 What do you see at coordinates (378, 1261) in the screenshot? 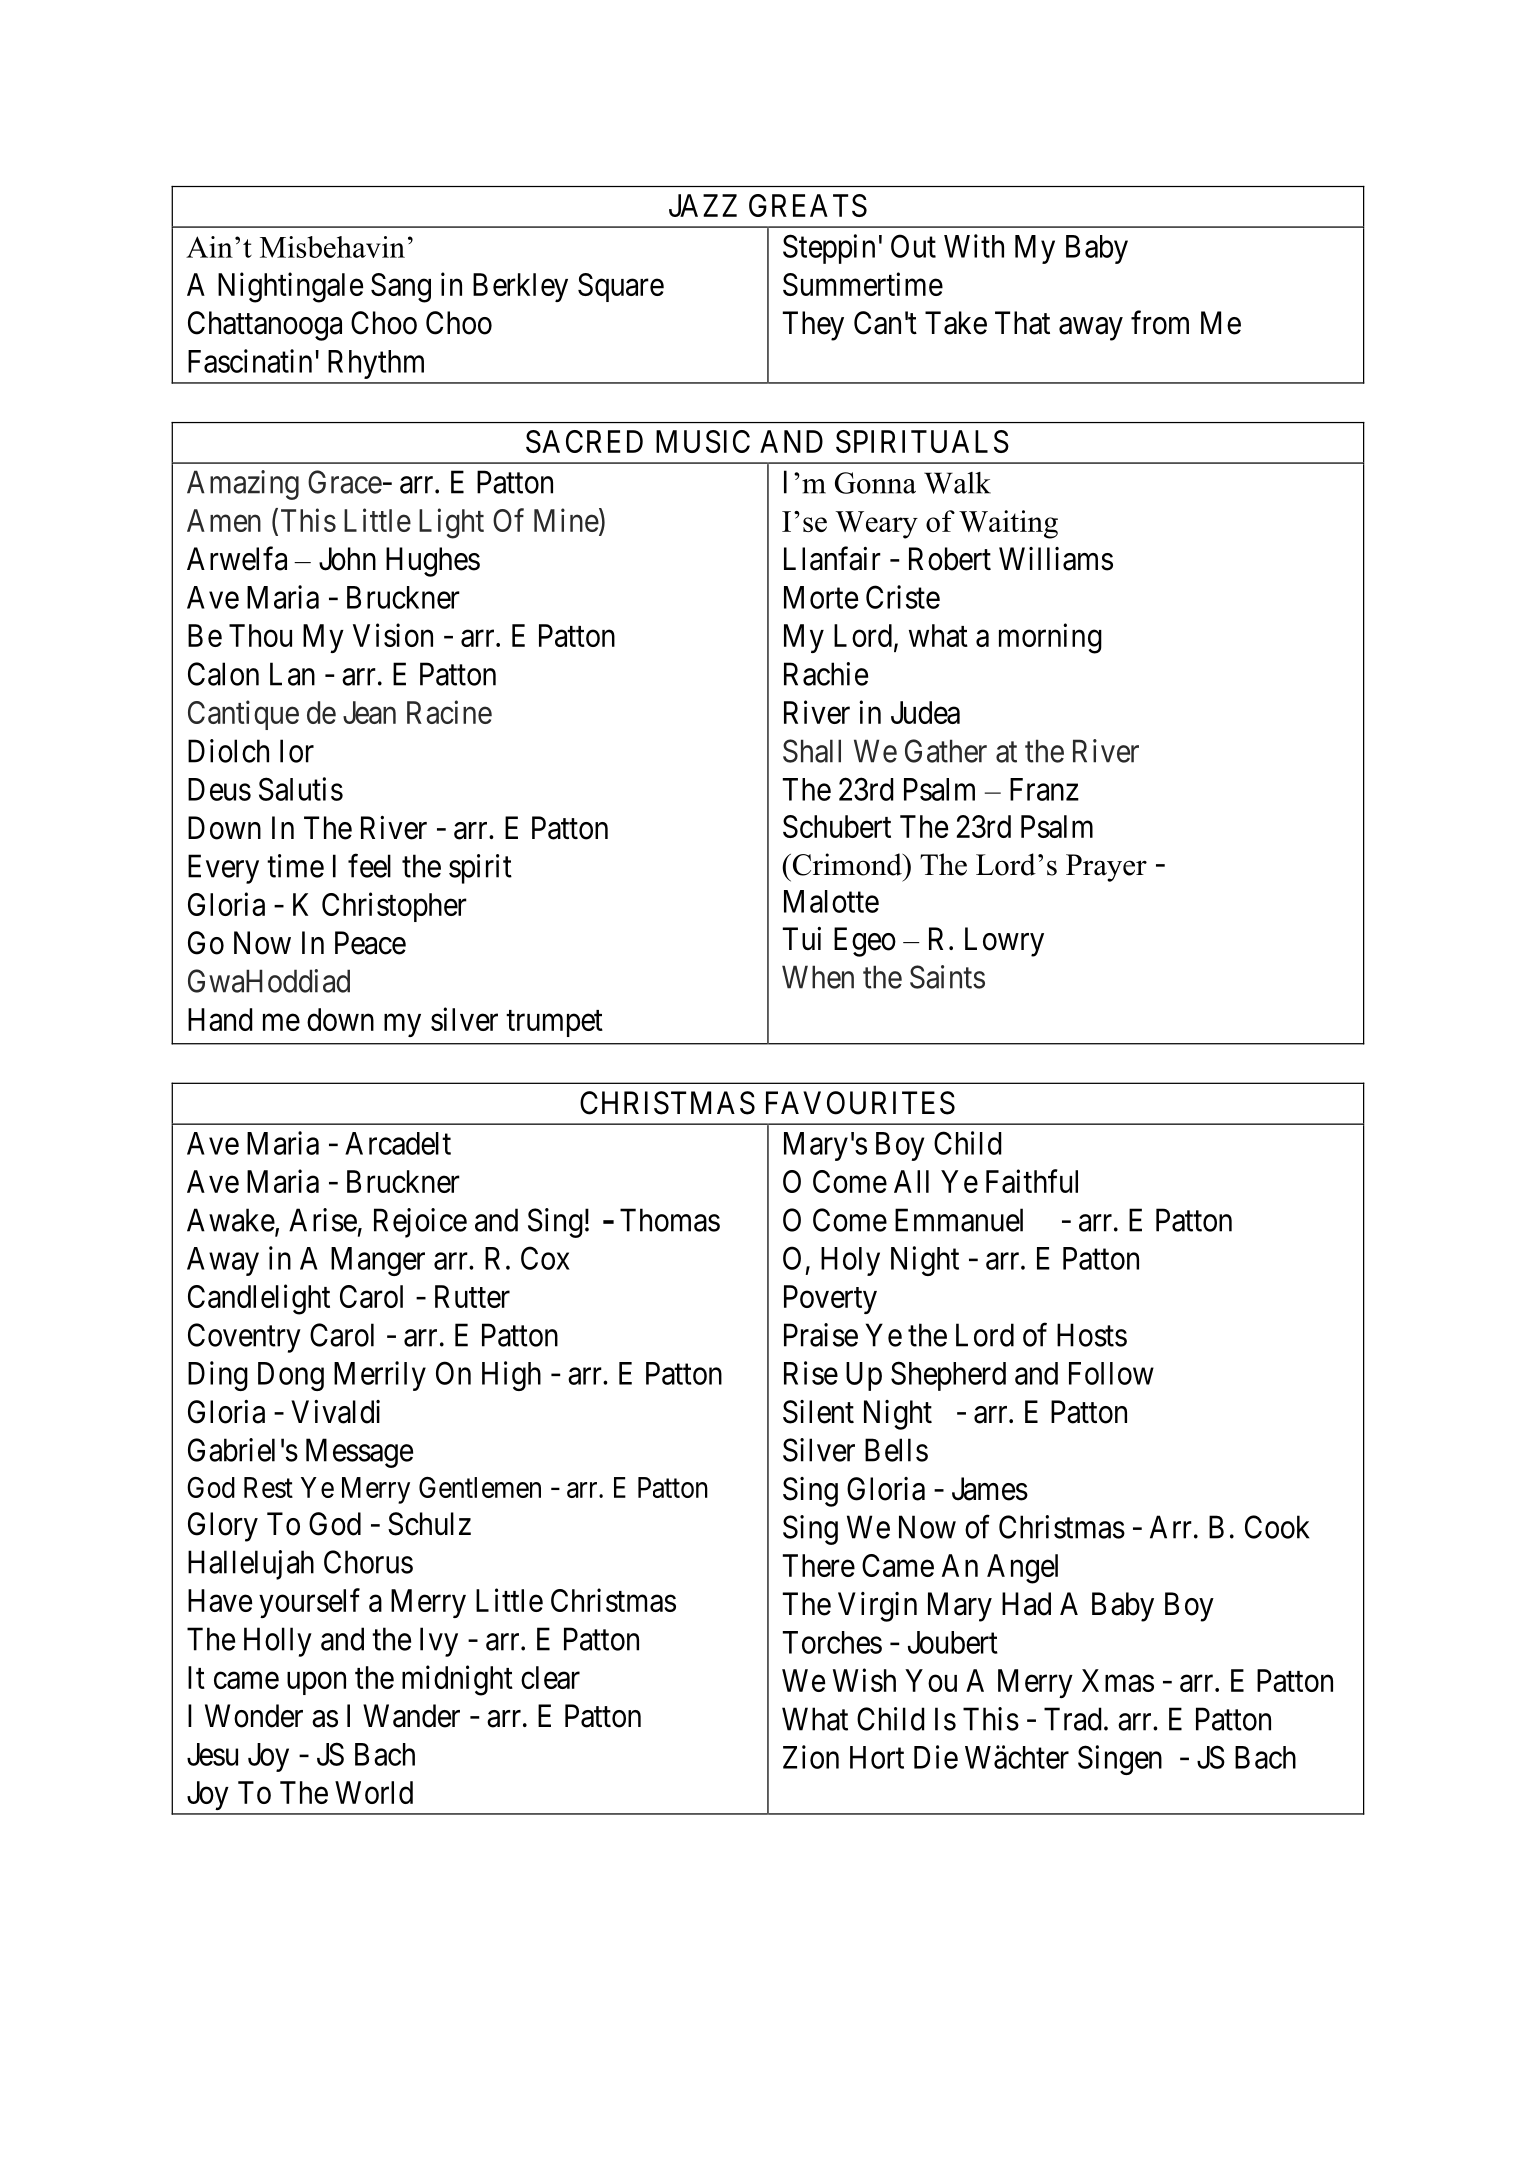
I see `Manger` at bounding box center [378, 1261].
